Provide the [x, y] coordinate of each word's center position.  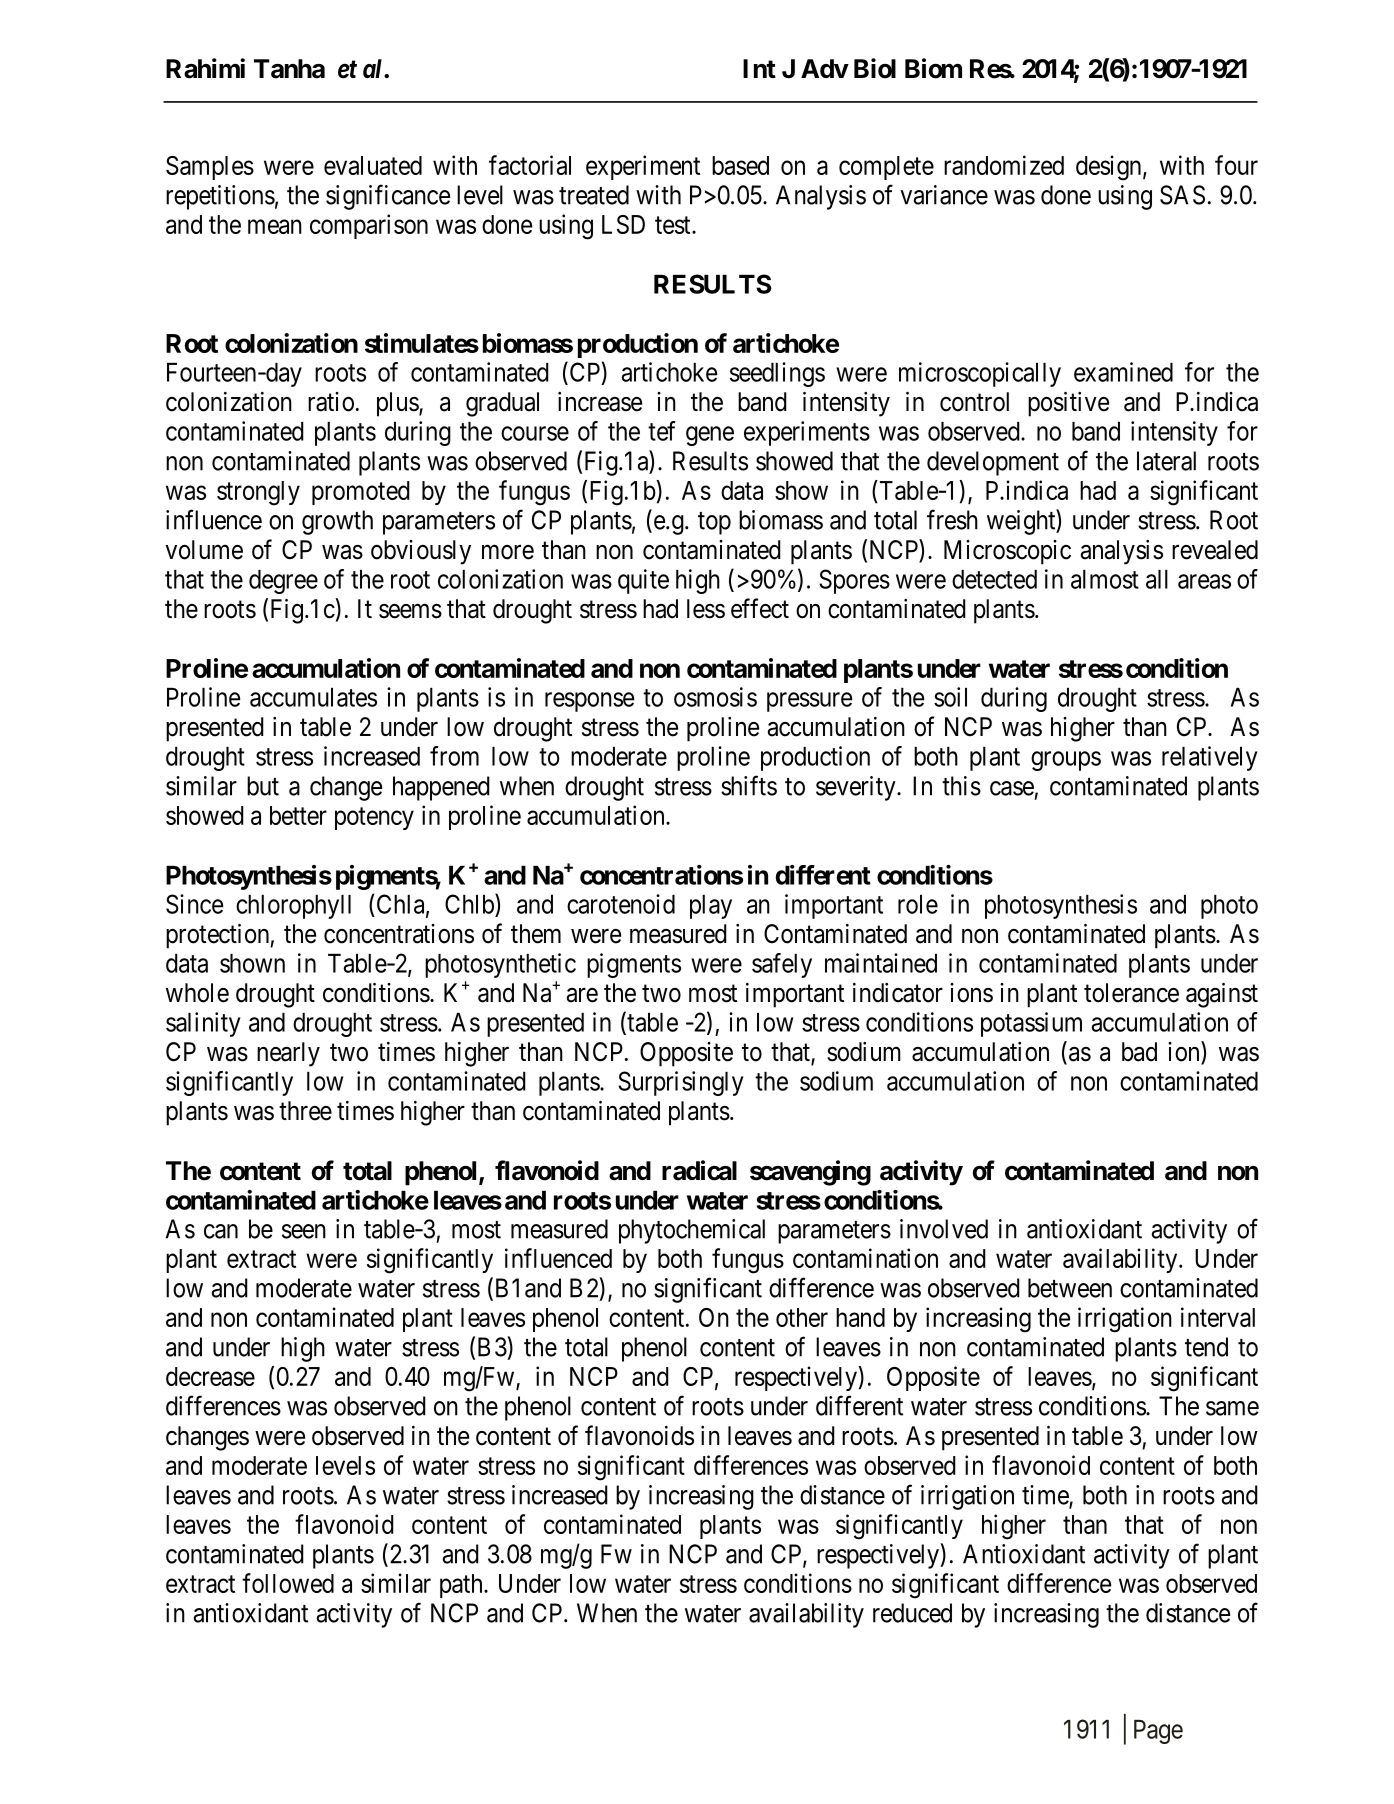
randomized [1004, 165]
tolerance [1131, 993]
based [740, 165]
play [711, 907]
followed [288, 1583]
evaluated [373, 165]
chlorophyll [293, 907]
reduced [912, 1613]
